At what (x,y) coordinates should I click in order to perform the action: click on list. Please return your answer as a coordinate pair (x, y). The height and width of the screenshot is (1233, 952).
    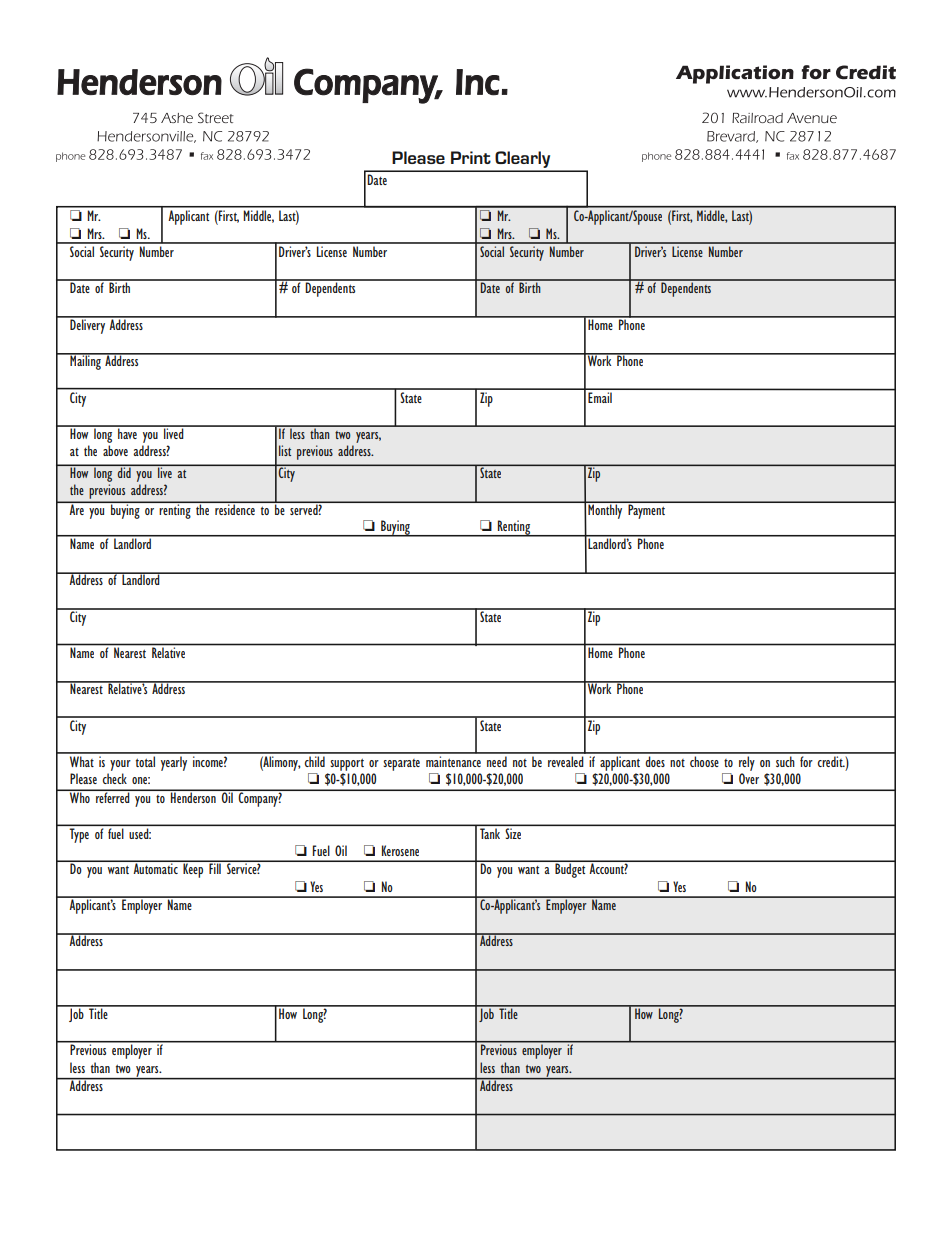
    Looking at the image, I should click on (285, 450).
